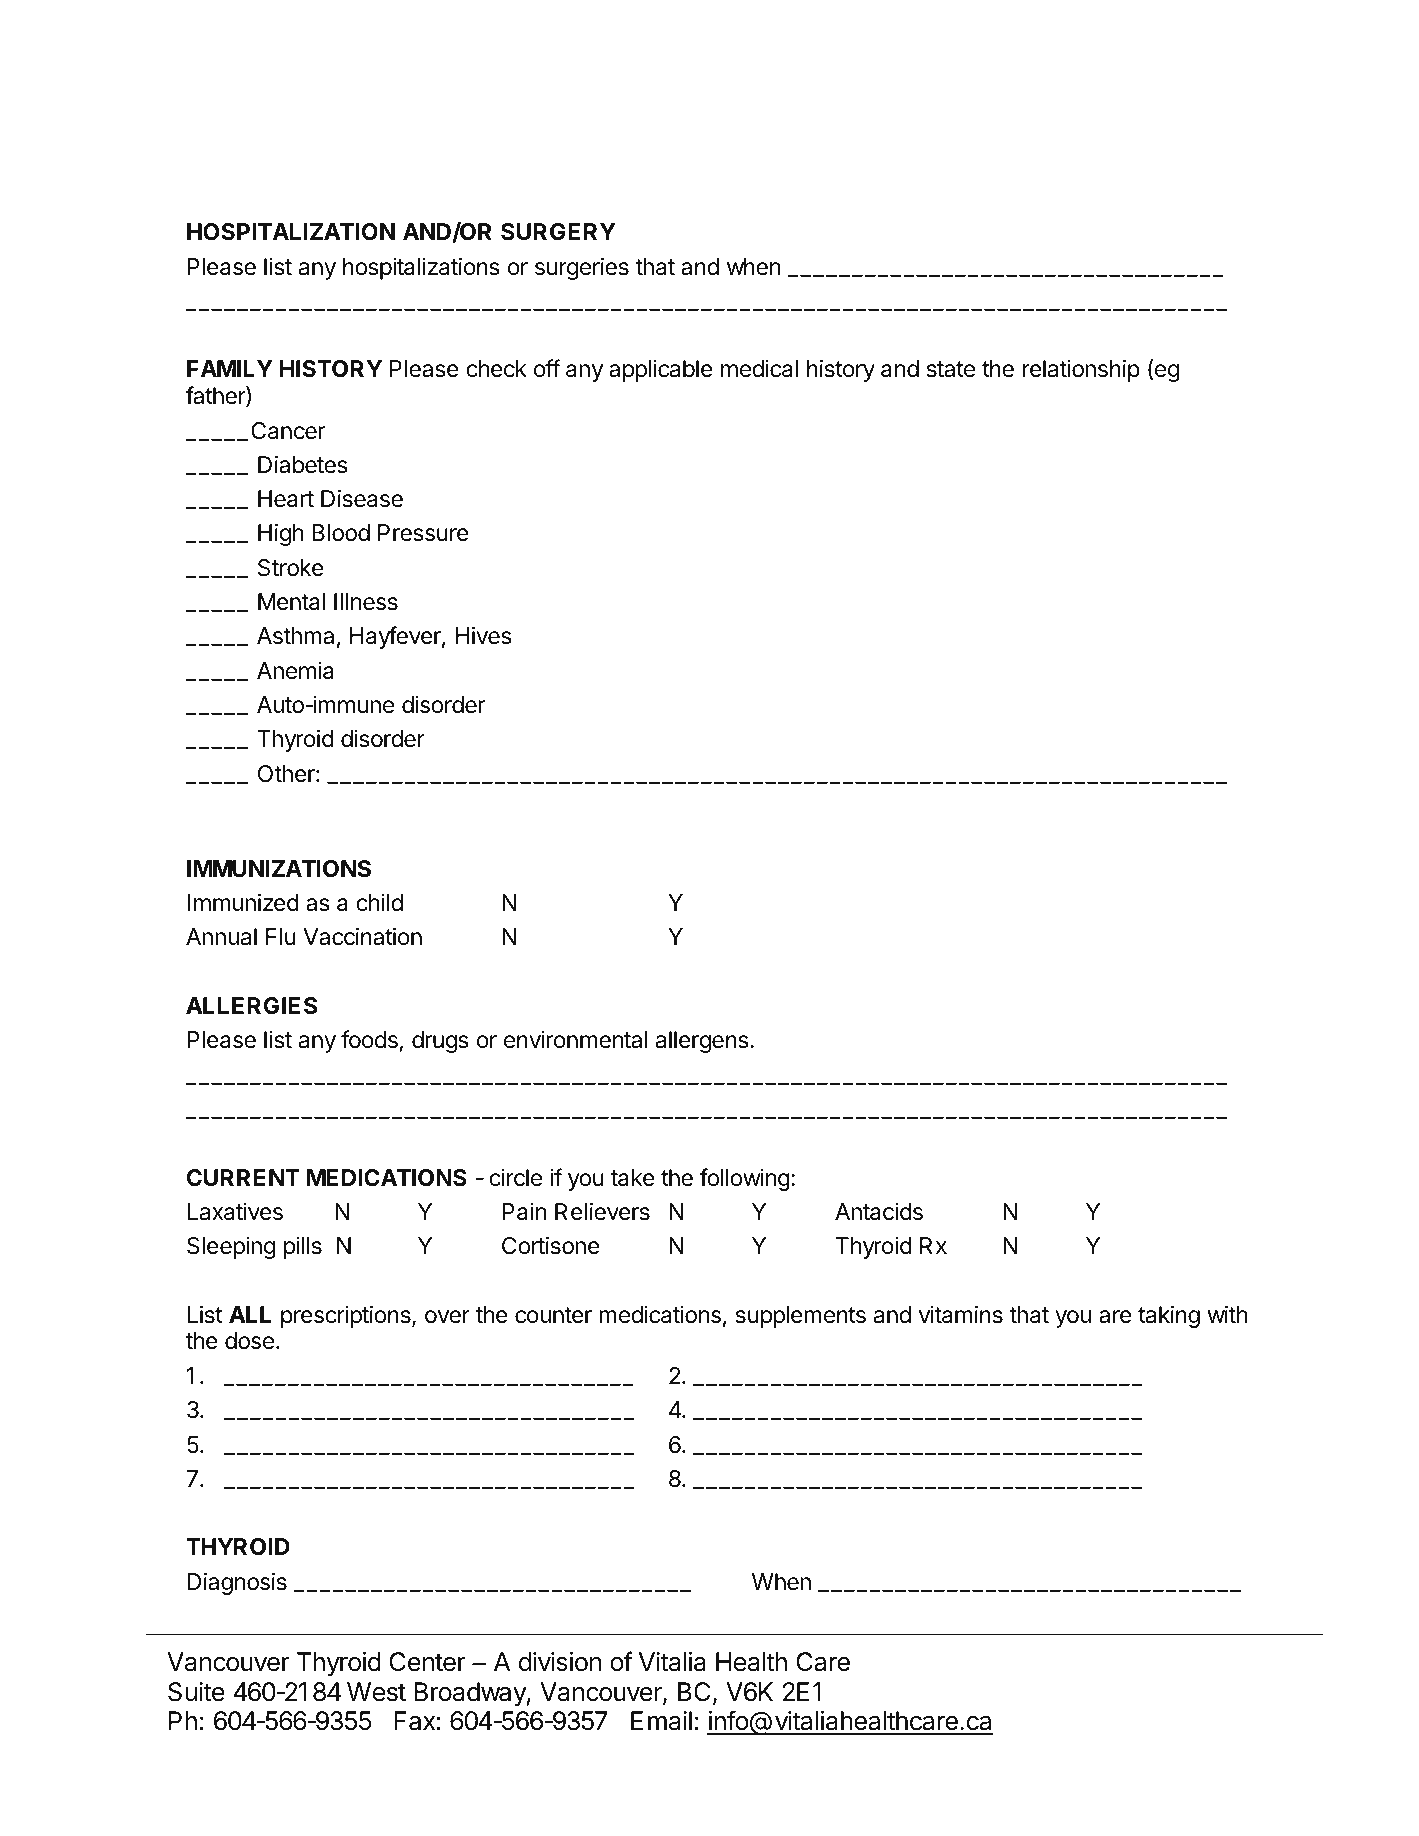  What do you see at coordinates (376, 1692) in the page?
I see `West` at bounding box center [376, 1692].
